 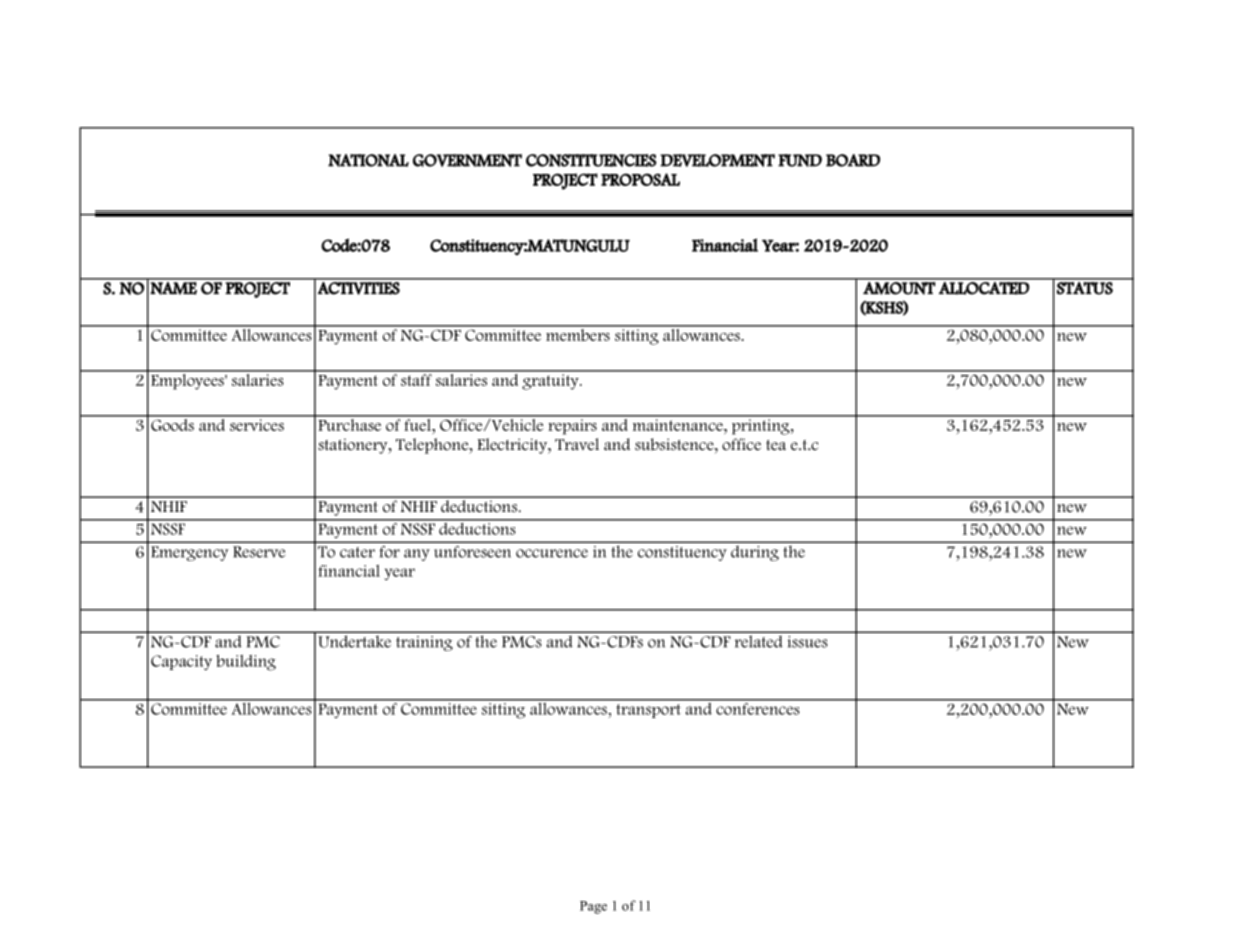 What do you see at coordinates (758, 707) in the document?
I see `conferences` at bounding box center [758, 707].
